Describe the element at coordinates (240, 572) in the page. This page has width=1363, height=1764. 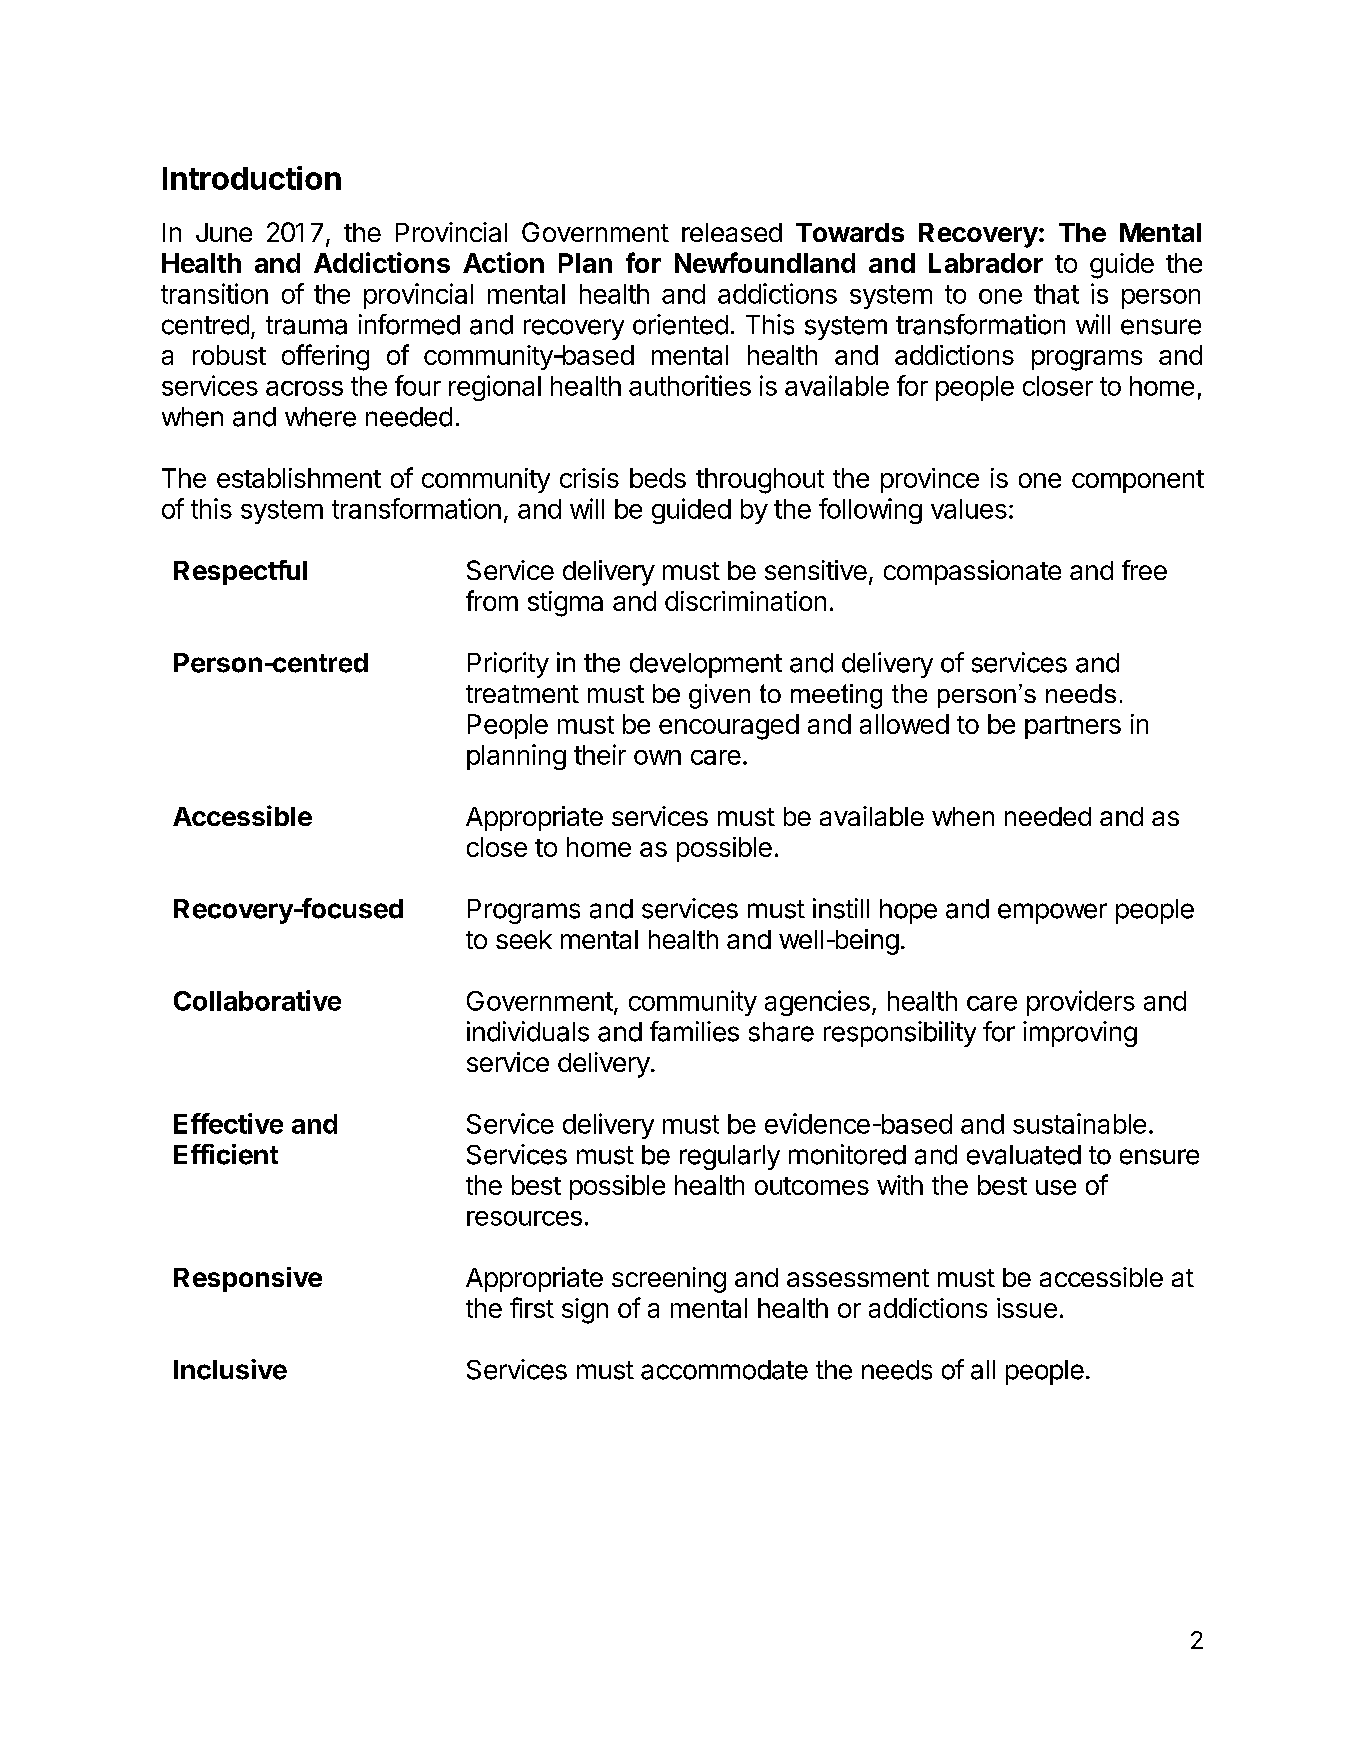
I see `Respectful` at that location.
